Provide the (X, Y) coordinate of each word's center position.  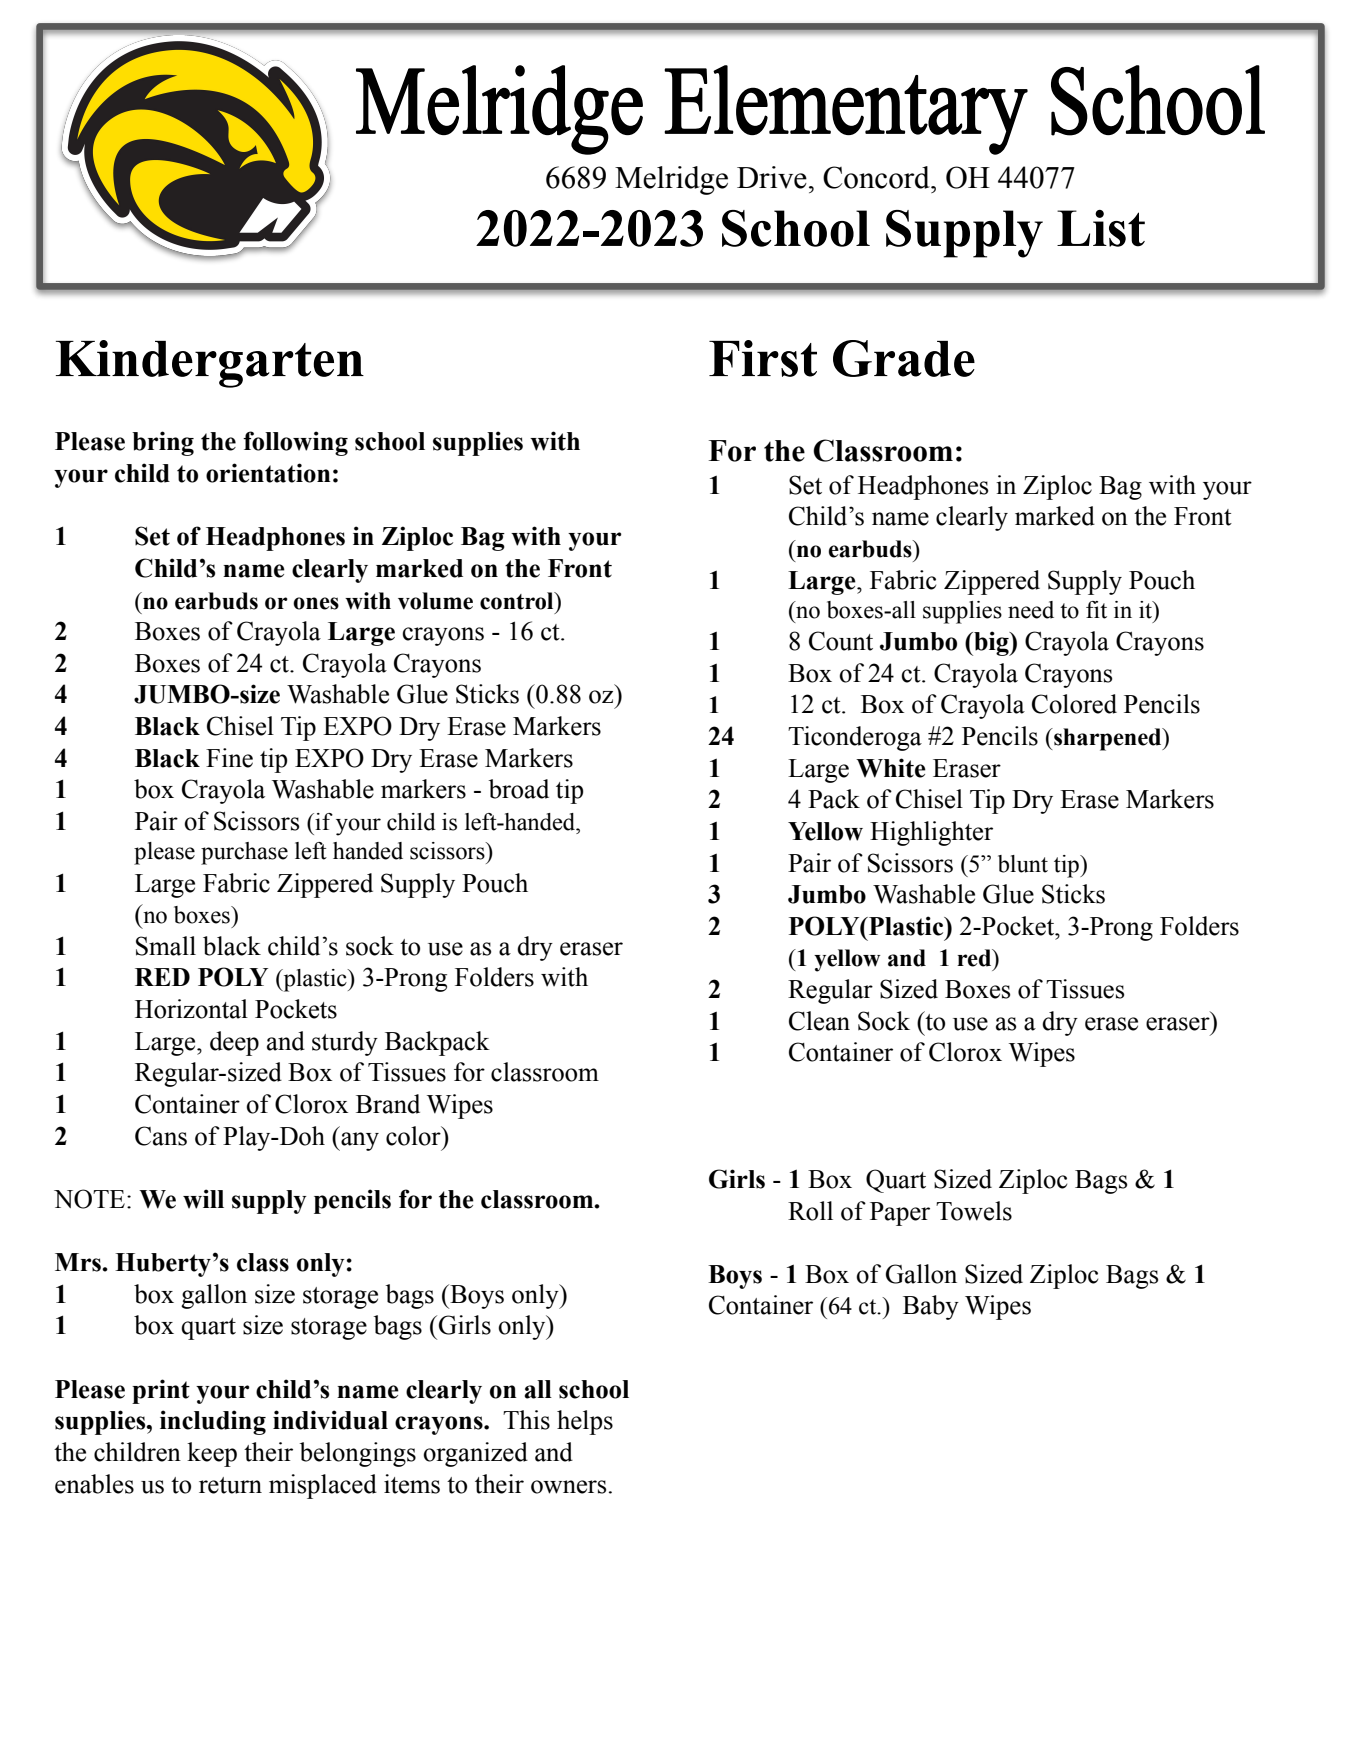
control (518, 601)
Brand (388, 1104)
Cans (161, 1136)
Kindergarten (210, 364)
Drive (772, 177)
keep (212, 1454)
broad (519, 789)
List (1101, 228)
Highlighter (931, 833)
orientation (268, 473)
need (1031, 610)
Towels (974, 1211)
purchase (244, 853)
